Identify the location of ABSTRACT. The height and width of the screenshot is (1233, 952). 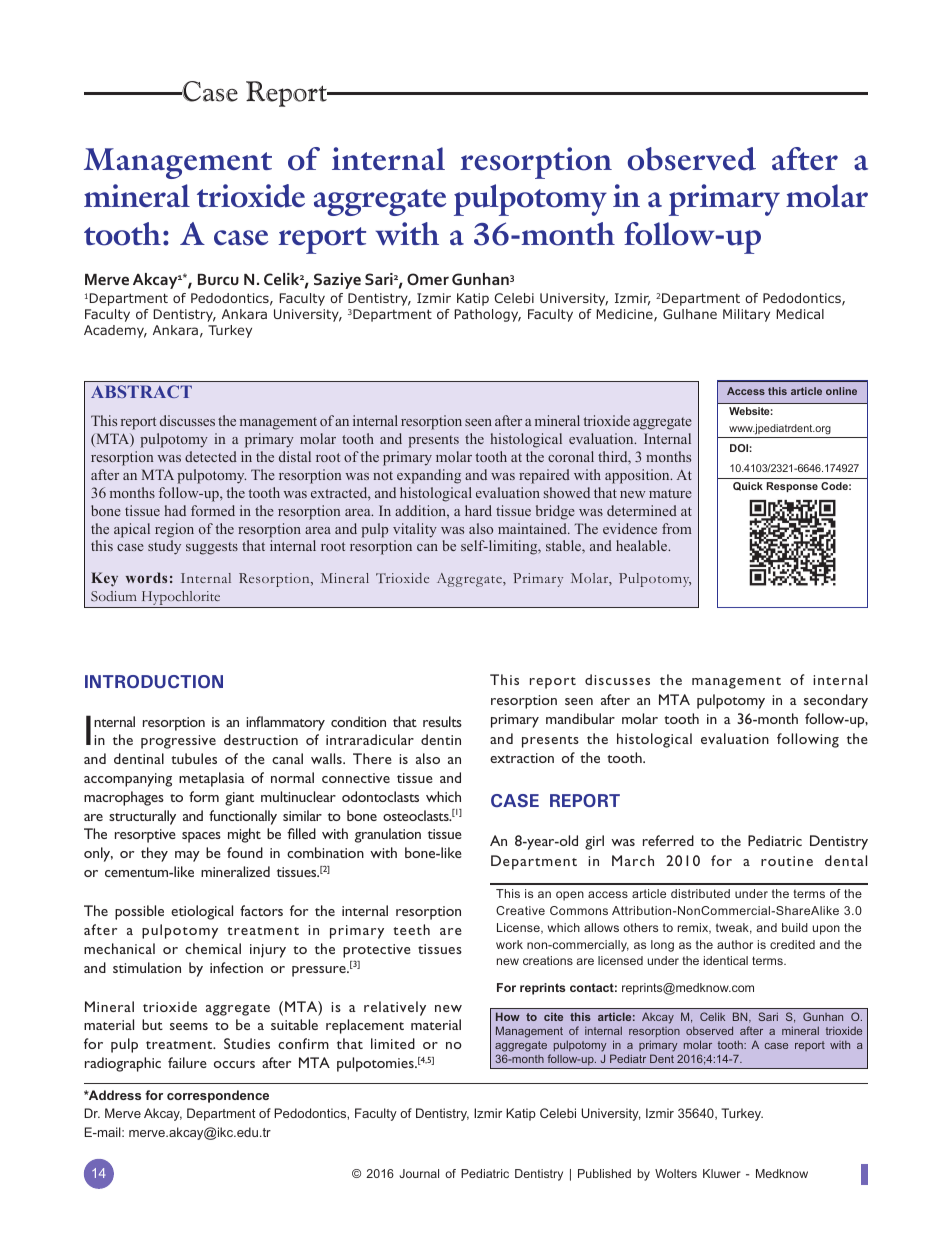
(141, 391).
